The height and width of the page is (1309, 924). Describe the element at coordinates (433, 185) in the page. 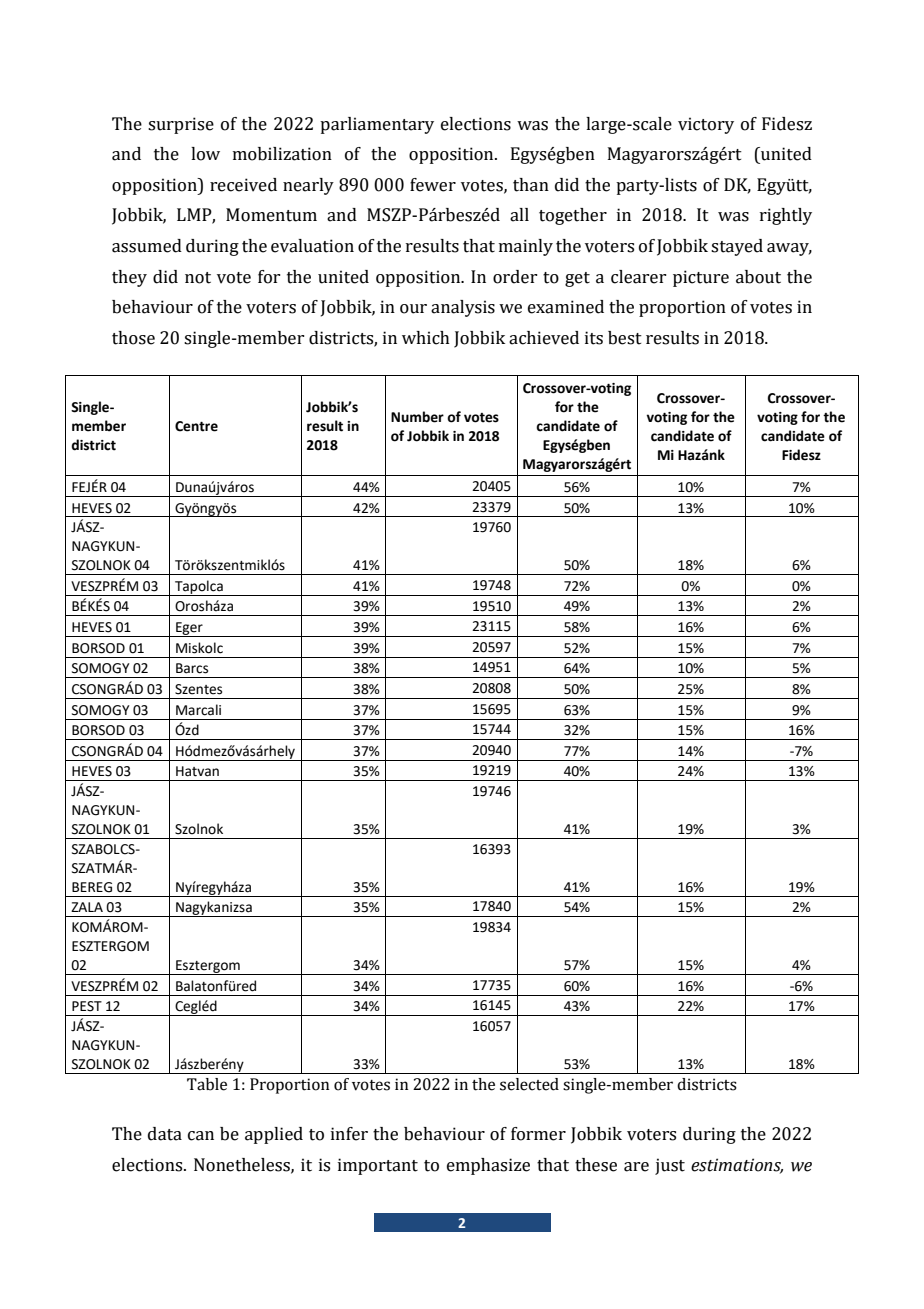

I see `fewer` at that location.
